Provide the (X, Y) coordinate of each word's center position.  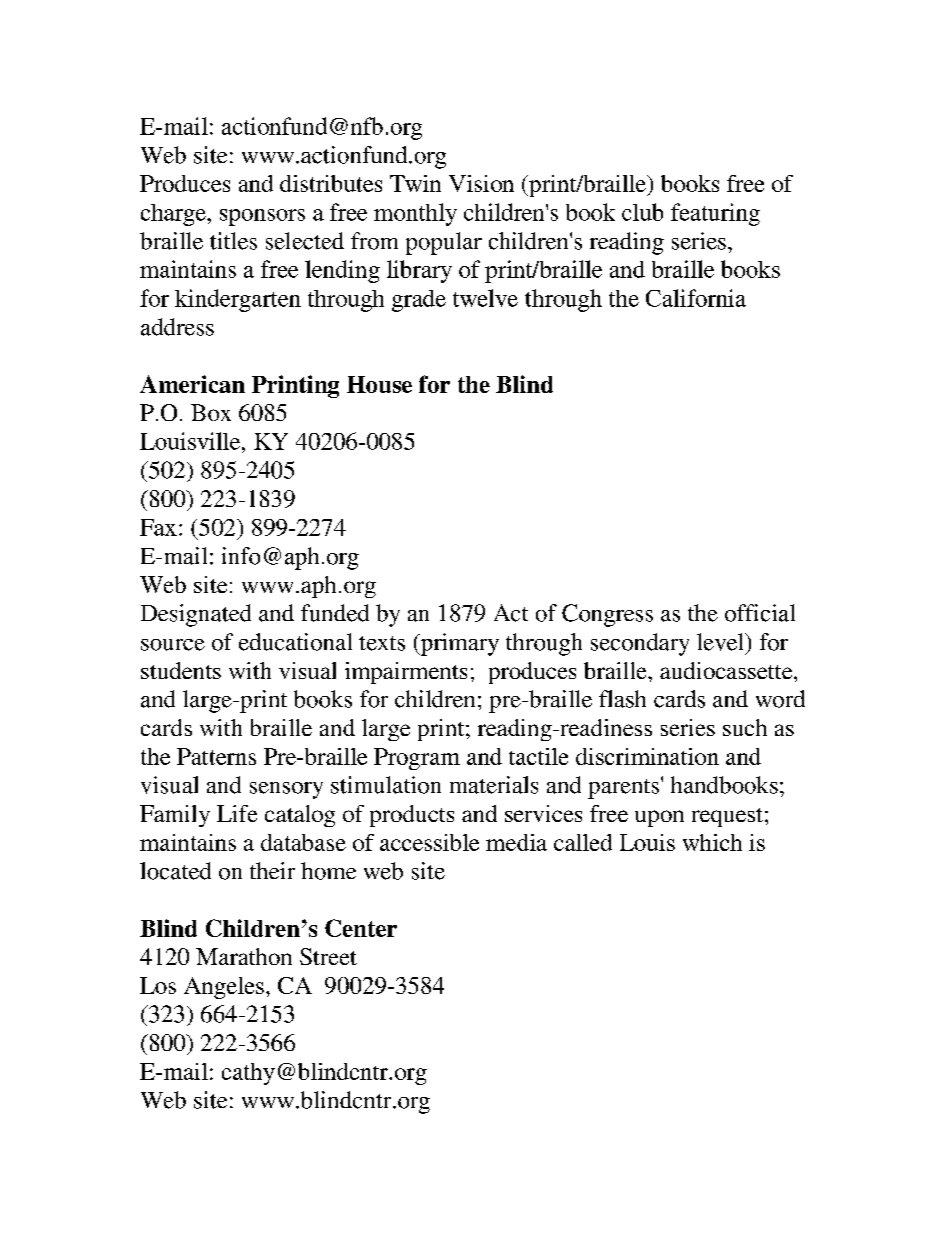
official (760, 613)
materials (494, 785)
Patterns (216, 756)
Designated (196, 615)
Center (361, 928)
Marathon (244, 956)
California (696, 298)
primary (458, 644)
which (712, 842)
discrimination (647, 756)
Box (211, 412)
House (379, 384)
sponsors (262, 217)
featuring (715, 214)
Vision (481, 183)
